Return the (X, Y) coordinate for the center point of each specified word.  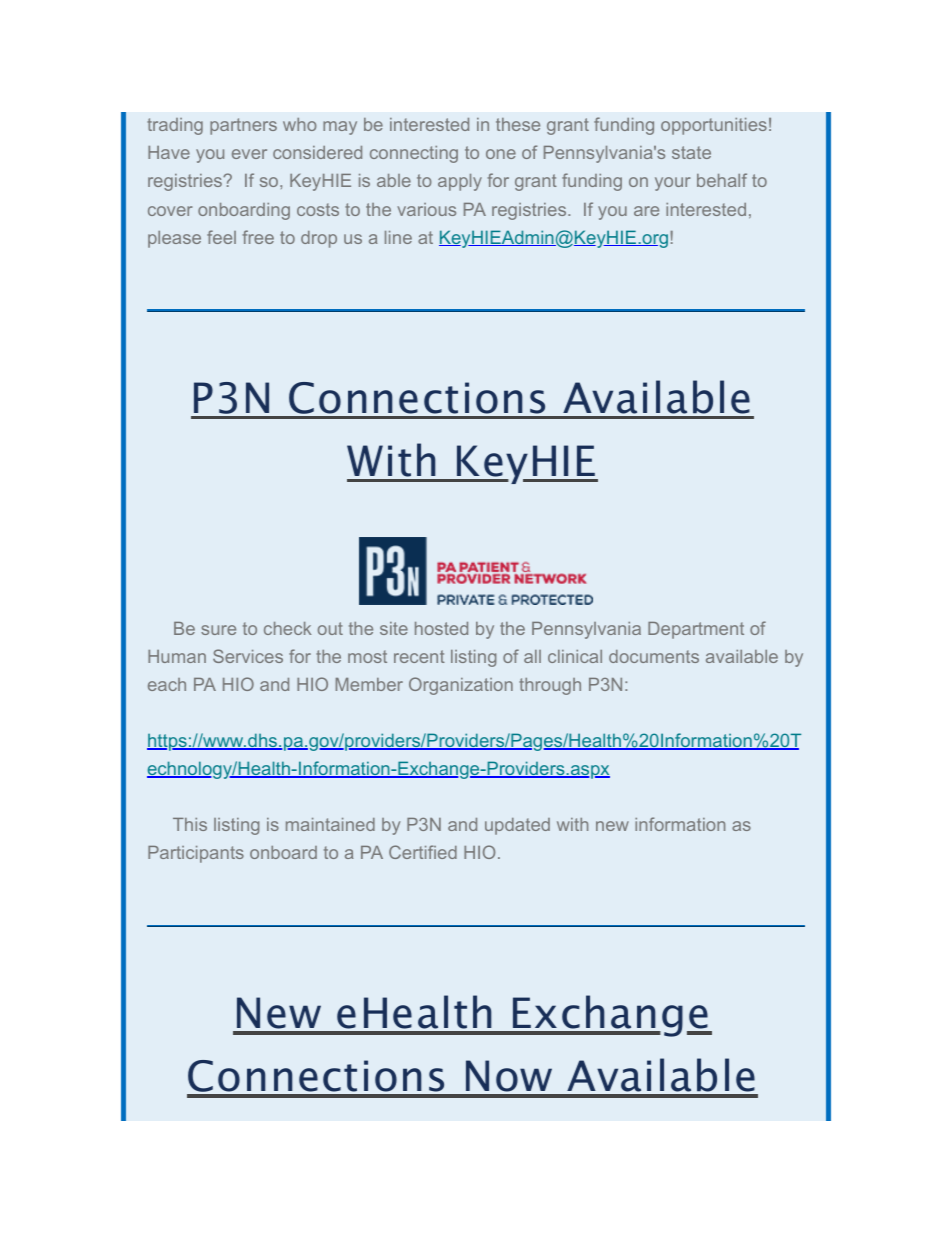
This (190, 824)
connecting (414, 154)
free (258, 237)
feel (221, 237)
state (691, 152)
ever (249, 154)
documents (654, 656)
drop (319, 239)
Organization (461, 686)
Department (696, 630)
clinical (575, 656)
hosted (441, 628)
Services (248, 656)
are (646, 211)
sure (218, 630)
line (398, 237)
